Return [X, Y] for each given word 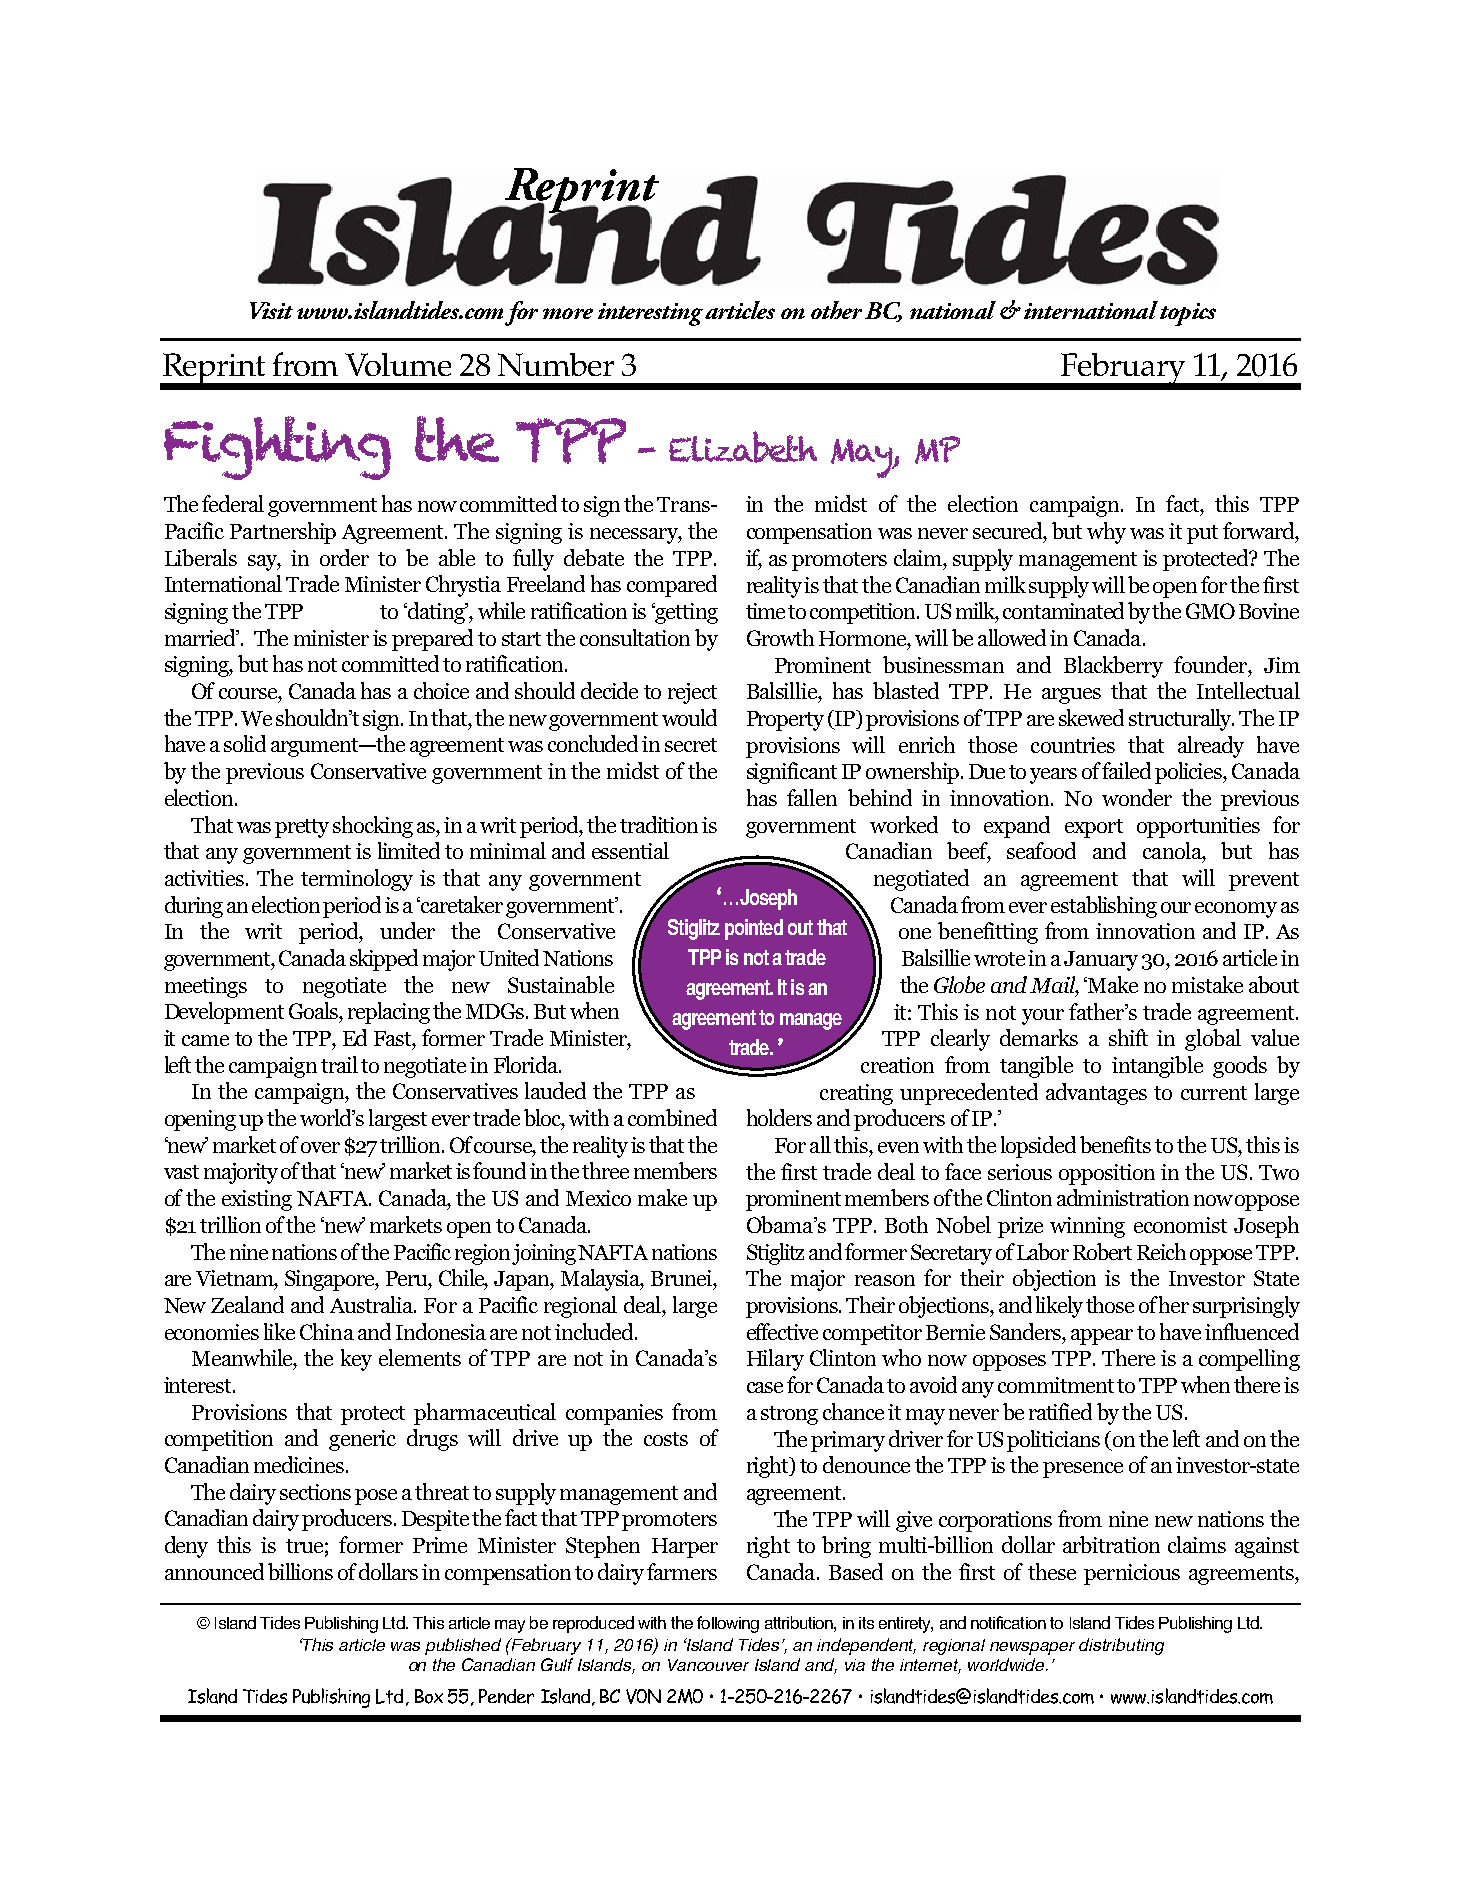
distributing [1121, 1646]
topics [1188, 314]
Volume [398, 364]
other [836, 310]
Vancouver [708, 1665]
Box [429, 1696]
